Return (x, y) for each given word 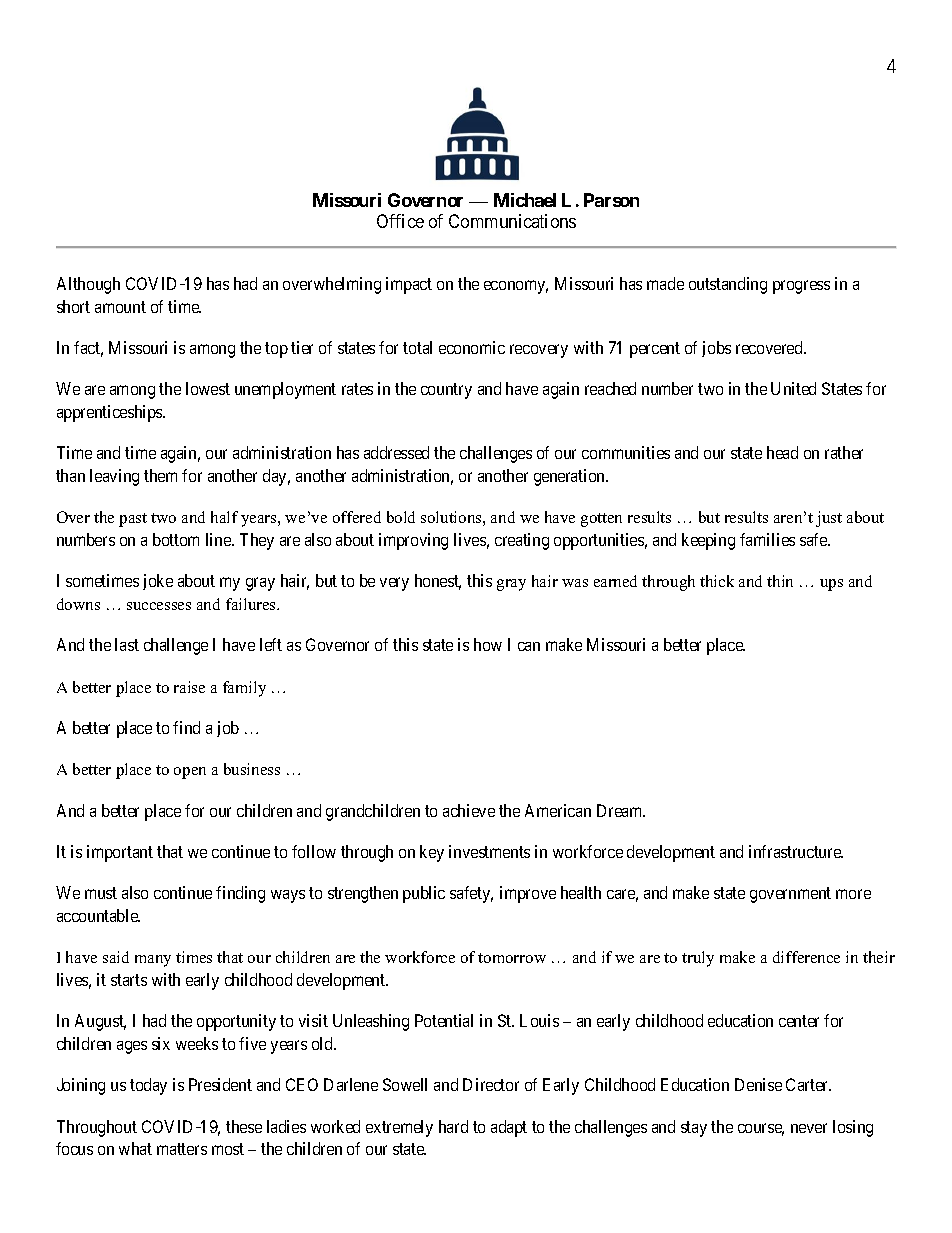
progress (801, 287)
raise (189, 687)
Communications (512, 221)
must (101, 893)
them (160, 475)
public (424, 894)
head (782, 452)
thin (780, 581)
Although (88, 285)
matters (182, 1149)
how (488, 644)
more (853, 894)
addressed (396, 452)
